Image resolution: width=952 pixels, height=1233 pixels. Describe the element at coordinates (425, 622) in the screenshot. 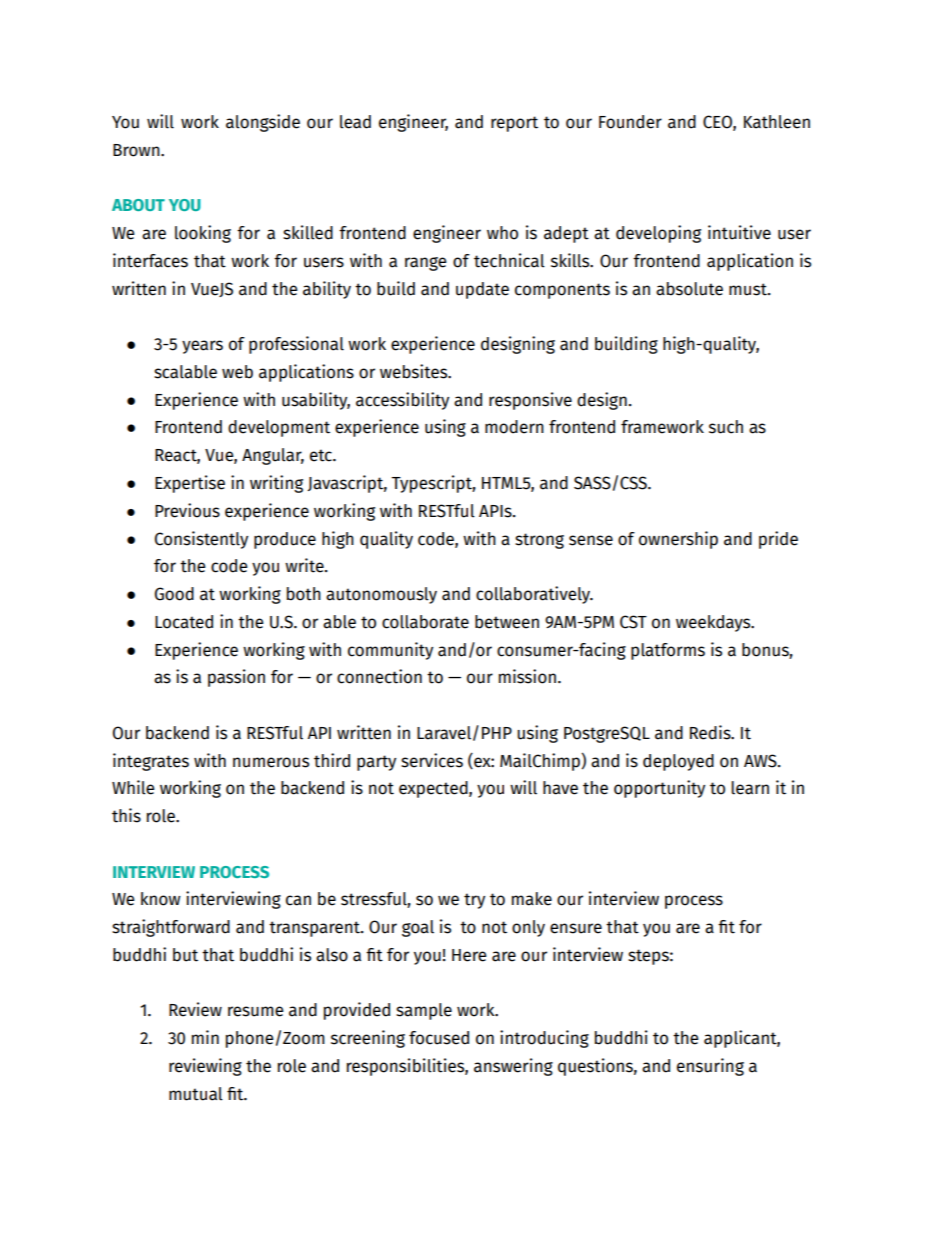

I see `collaborate` at that location.
